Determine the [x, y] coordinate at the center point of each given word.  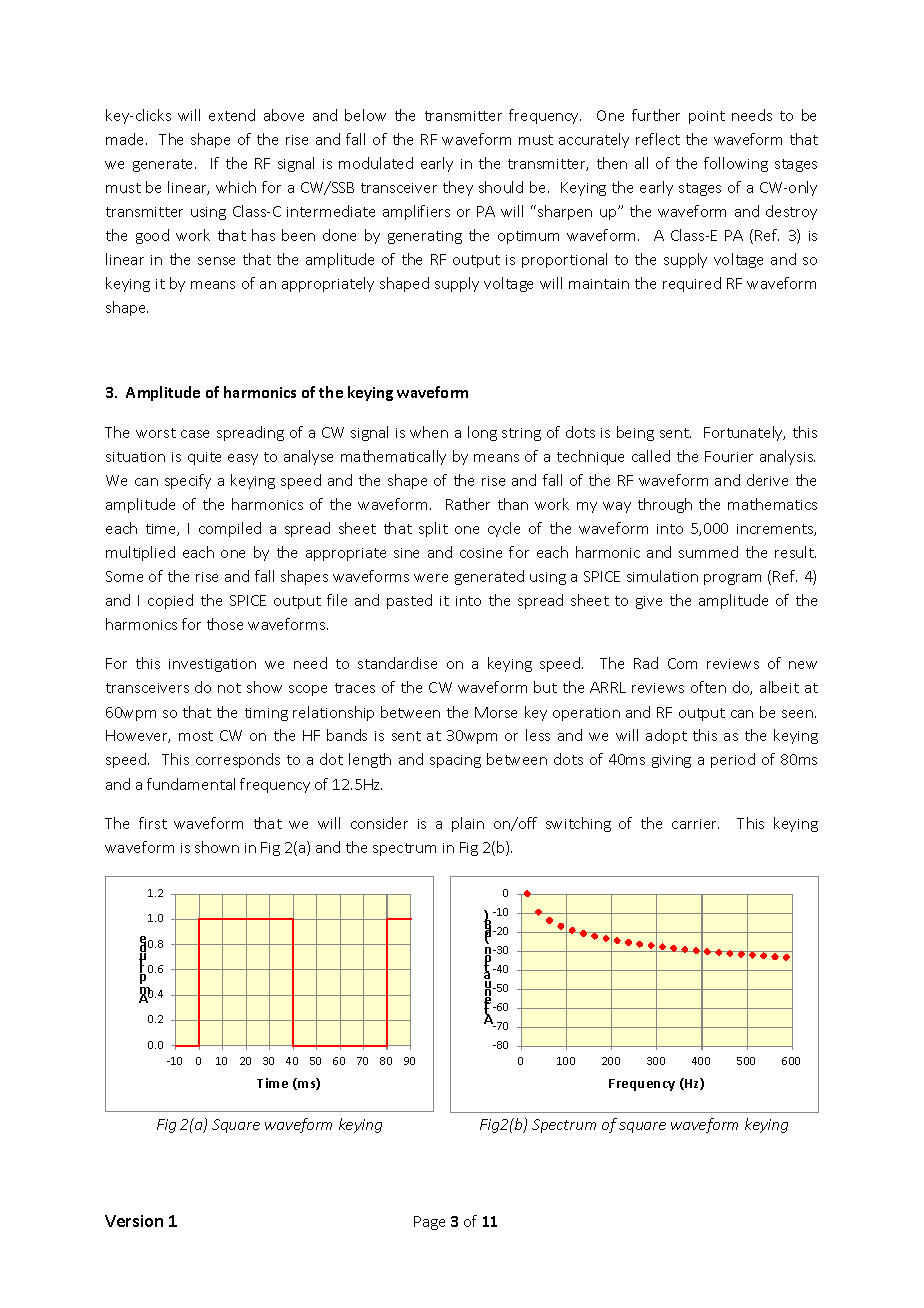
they [458, 188]
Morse [496, 712]
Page [429, 1223]
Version [134, 1221]
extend [232, 115]
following [736, 164]
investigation [212, 665]
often [708, 687]
